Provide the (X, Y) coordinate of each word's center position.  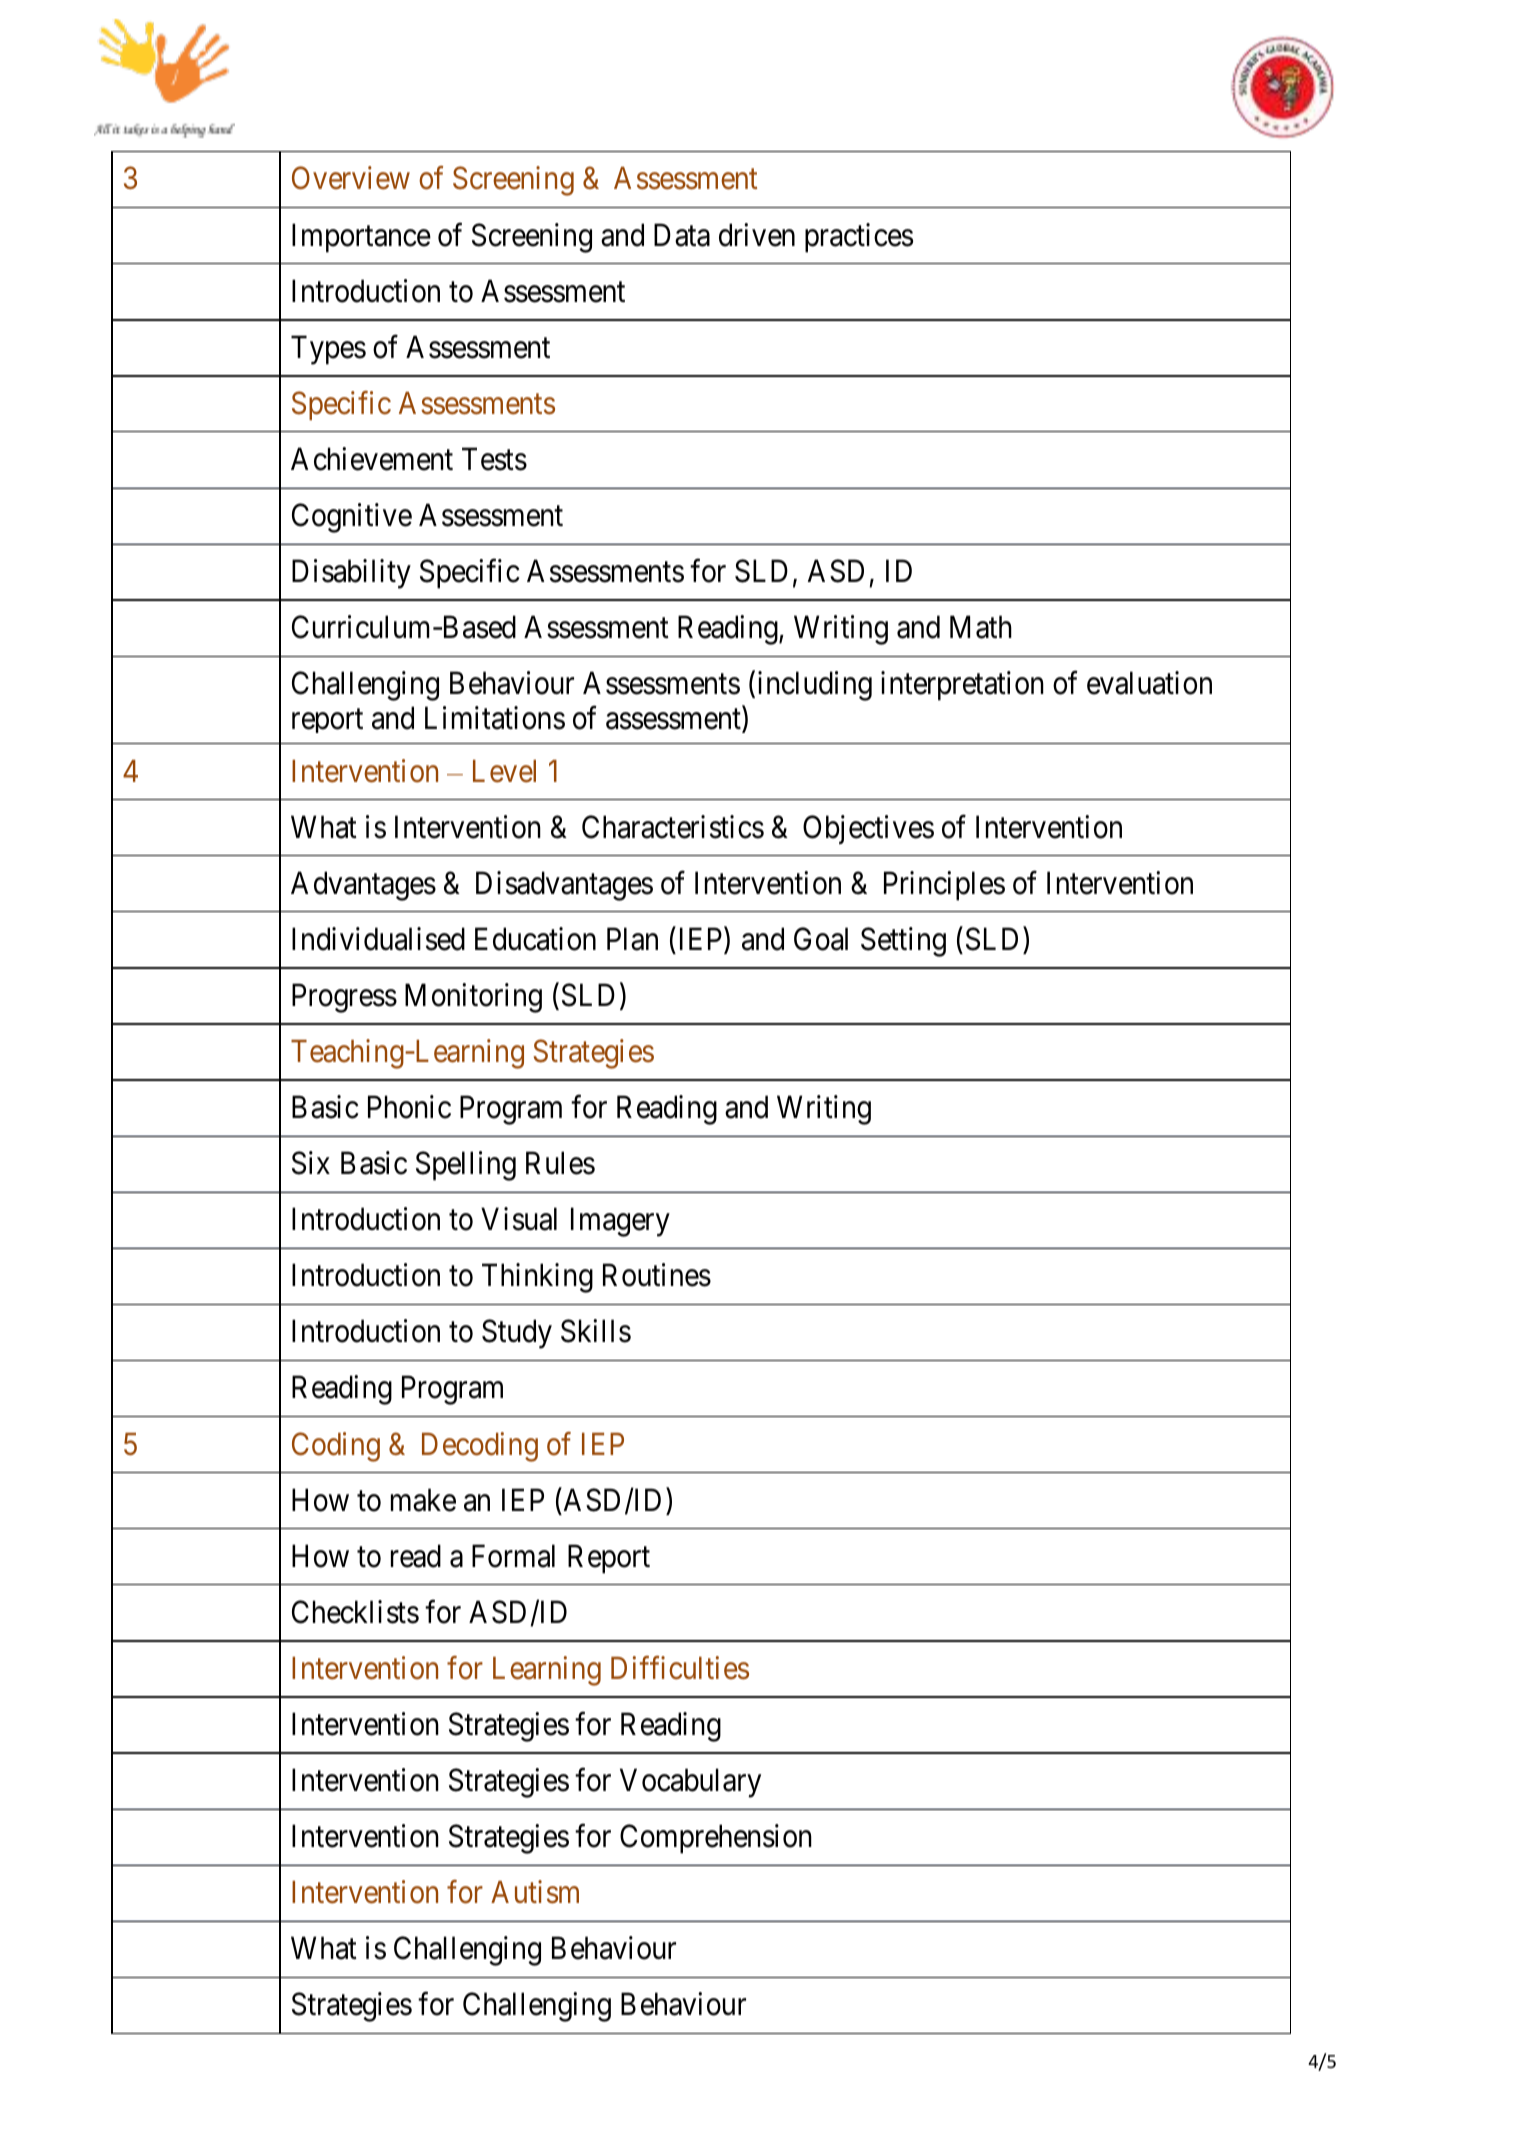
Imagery (620, 1222)
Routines (657, 1275)
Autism (535, 1892)
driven (757, 235)
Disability (351, 574)
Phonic (409, 1107)
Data (682, 235)
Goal (821, 939)
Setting (903, 942)
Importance (361, 238)
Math (981, 627)
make (423, 1500)
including (815, 686)
